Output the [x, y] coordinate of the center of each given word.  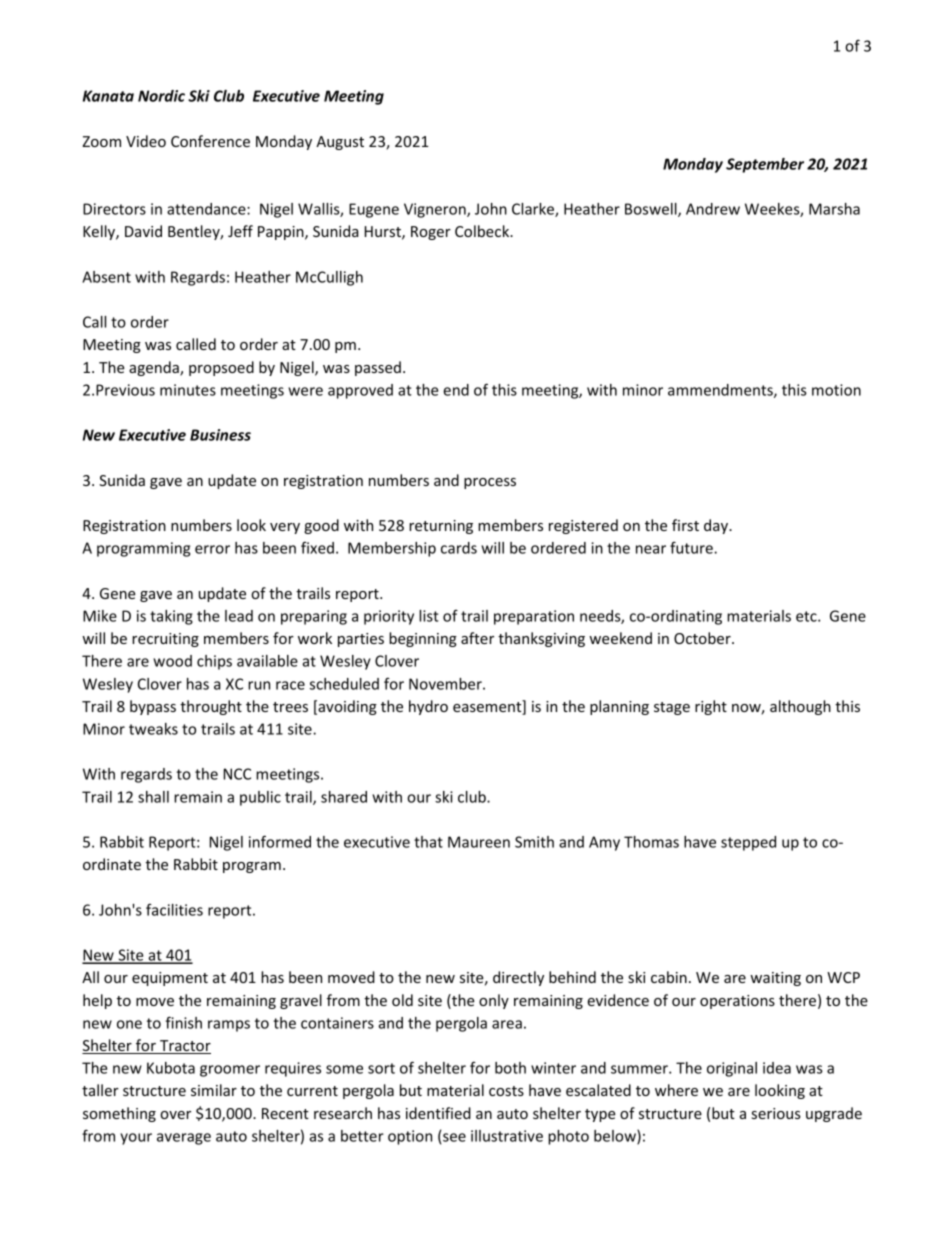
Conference [210, 141]
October [703, 638]
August [340, 143]
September [765, 165]
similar [214, 1090]
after [477, 638]
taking [171, 617]
